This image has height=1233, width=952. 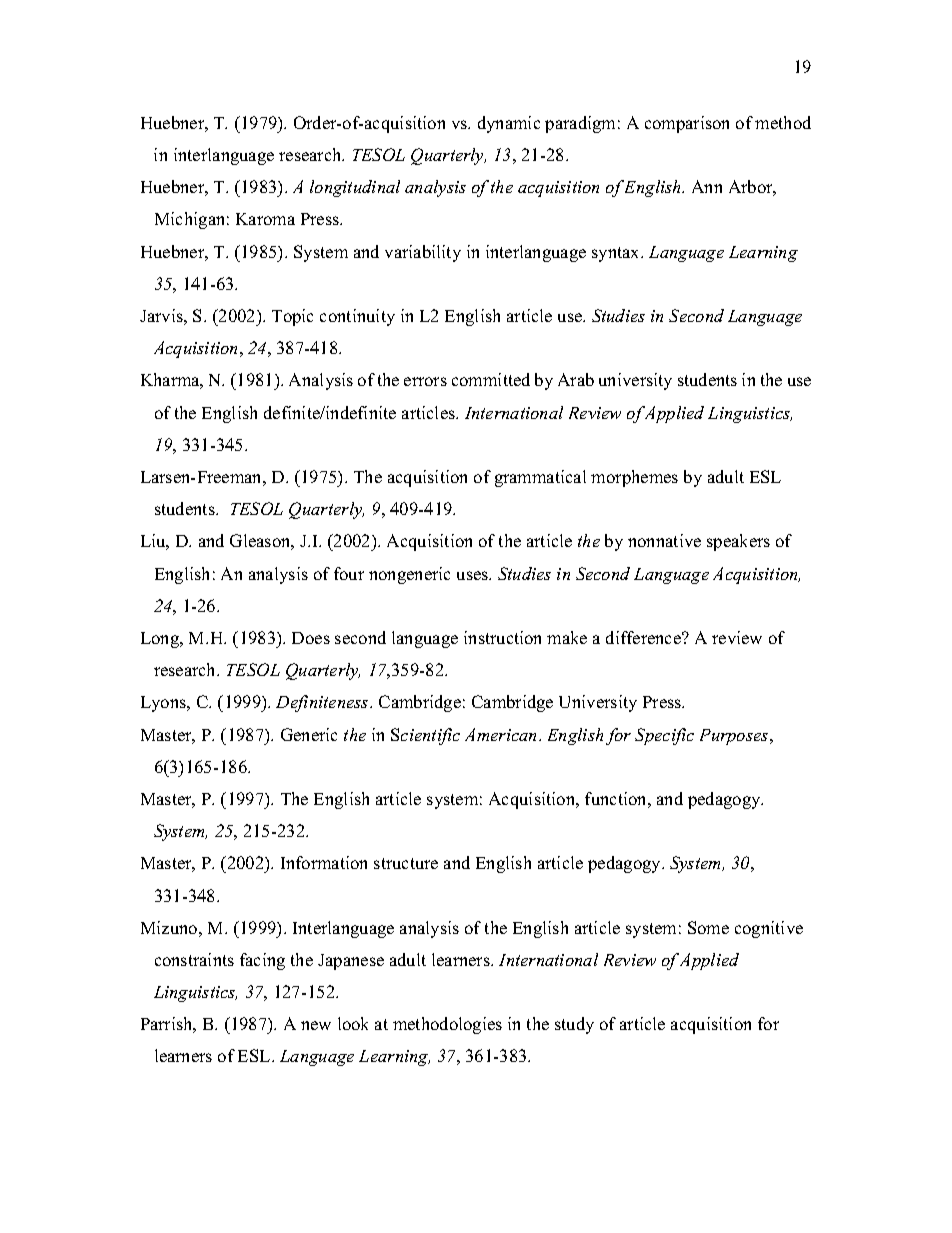 I want to click on study, so click(x=574, y=1025).
